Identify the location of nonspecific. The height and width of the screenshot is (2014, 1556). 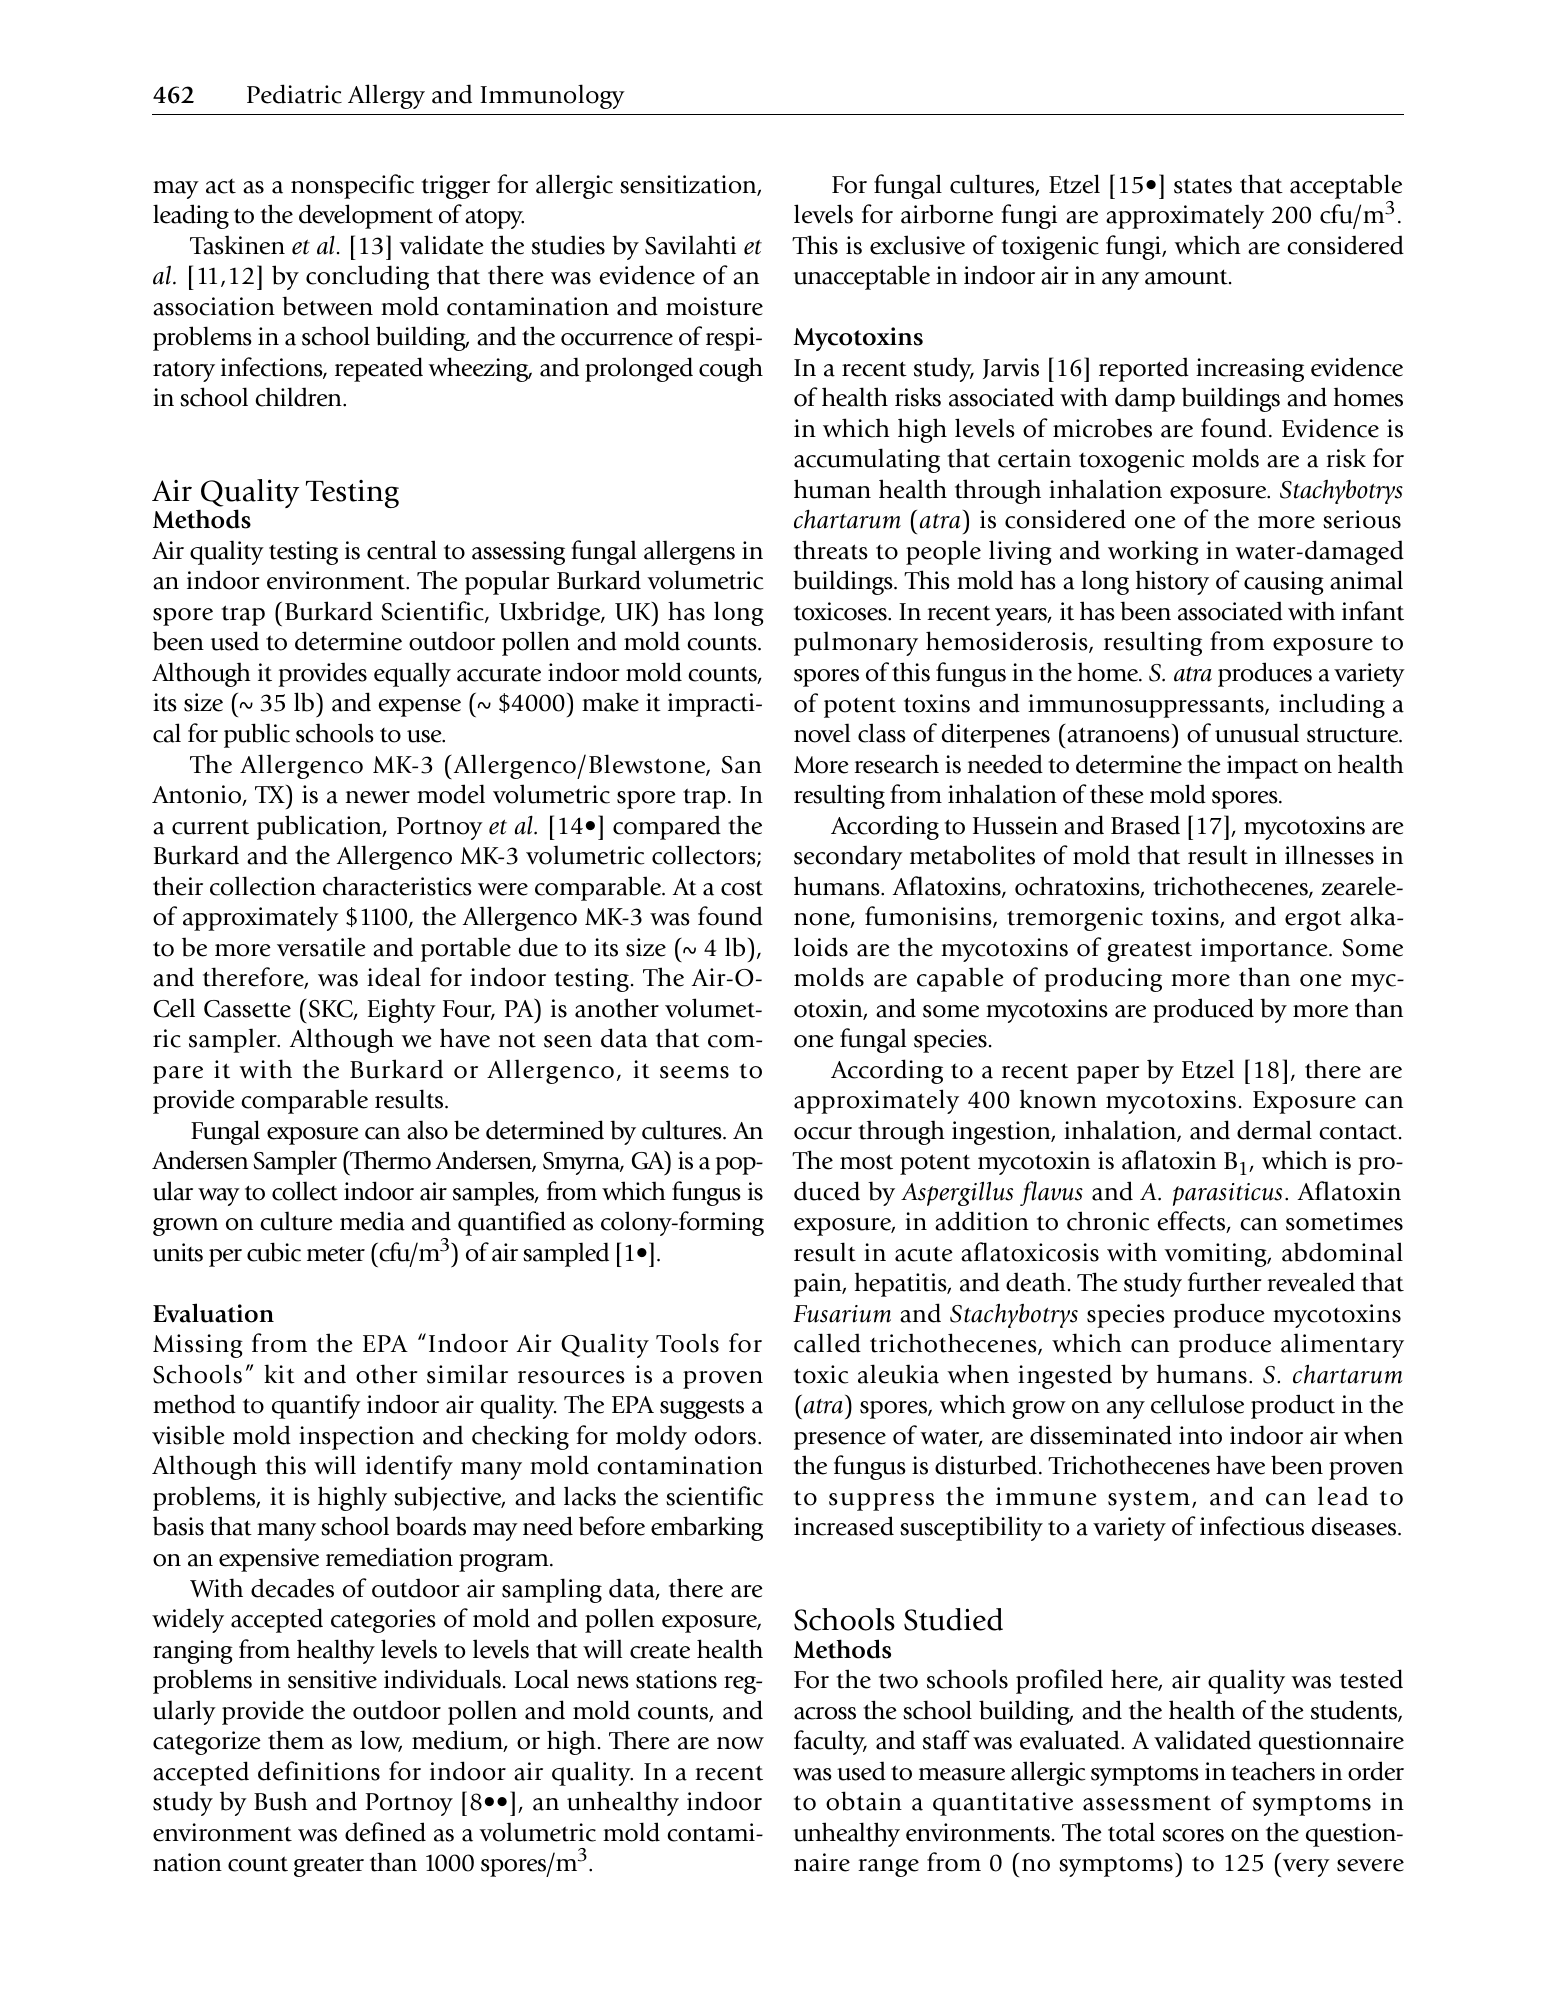
(352, 186).
